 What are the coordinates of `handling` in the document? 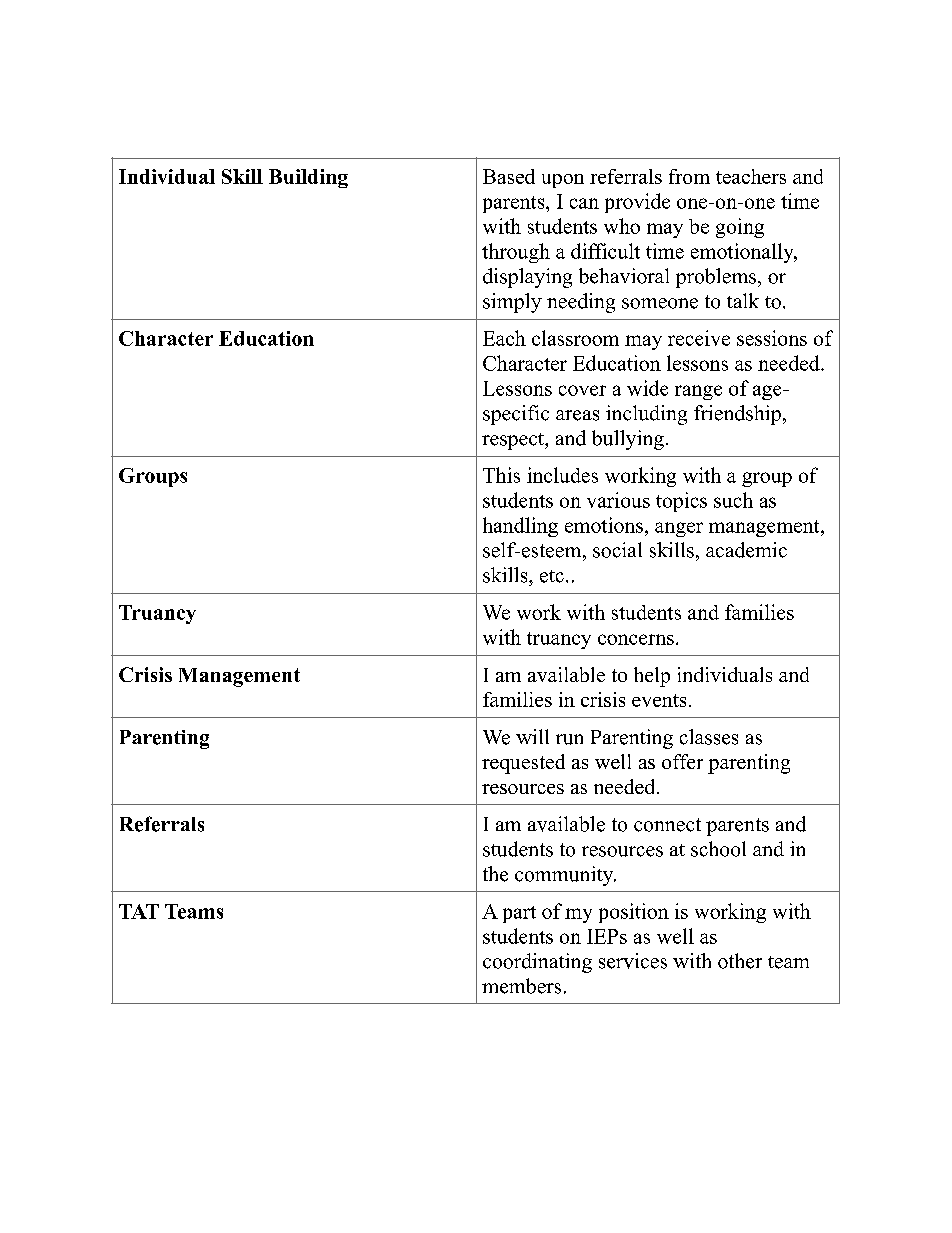 It's located at (520, 527).
